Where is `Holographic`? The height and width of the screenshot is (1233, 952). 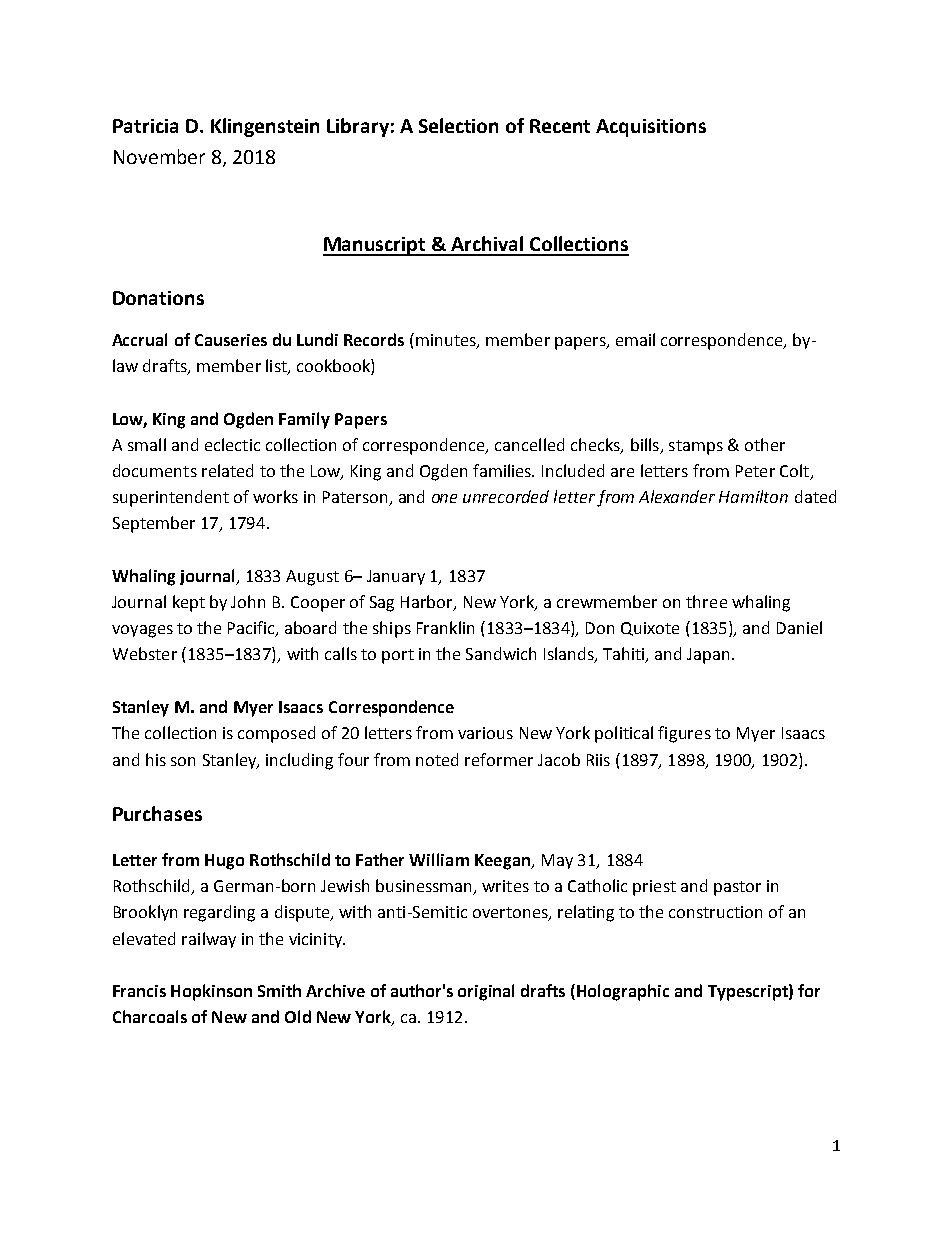 Holographic is located at coordinates (623, 992).
